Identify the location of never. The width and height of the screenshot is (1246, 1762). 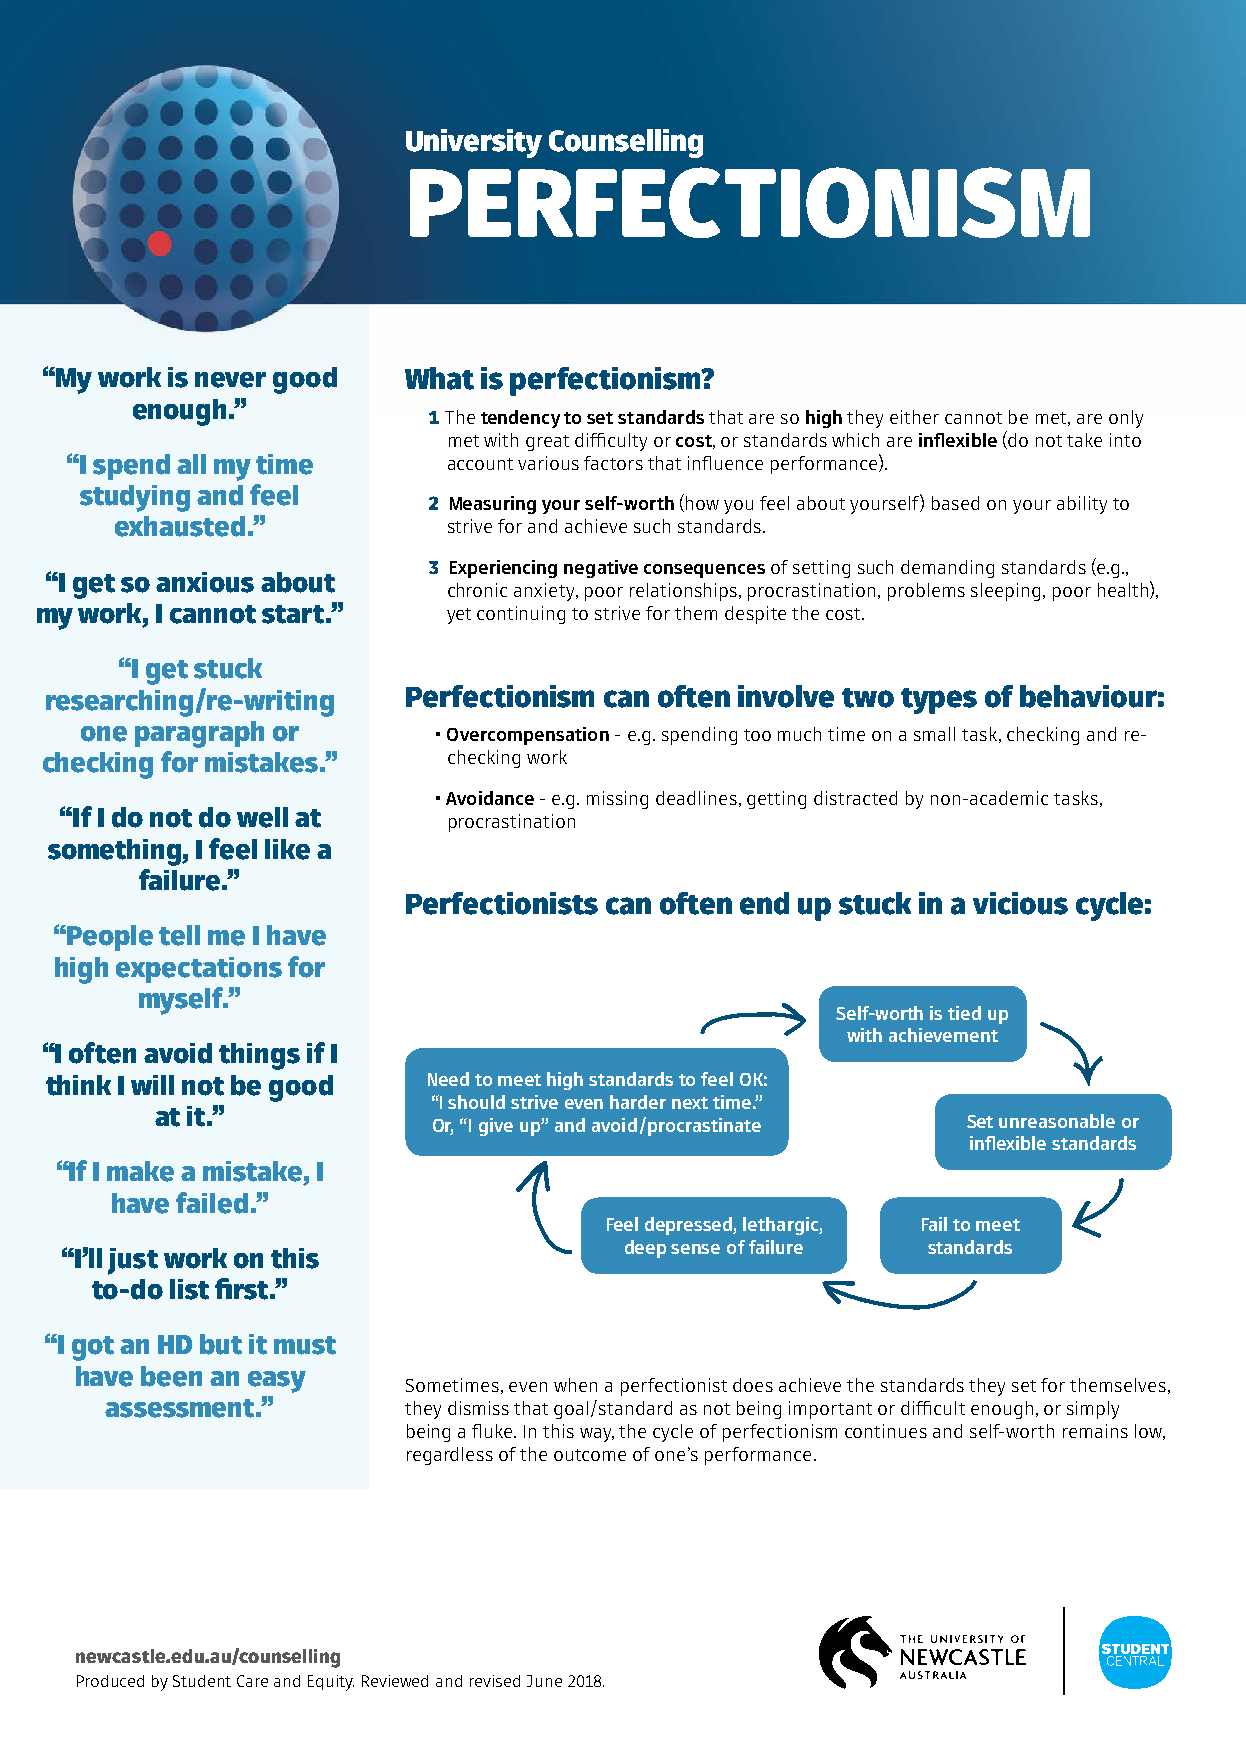
(230, 380).
